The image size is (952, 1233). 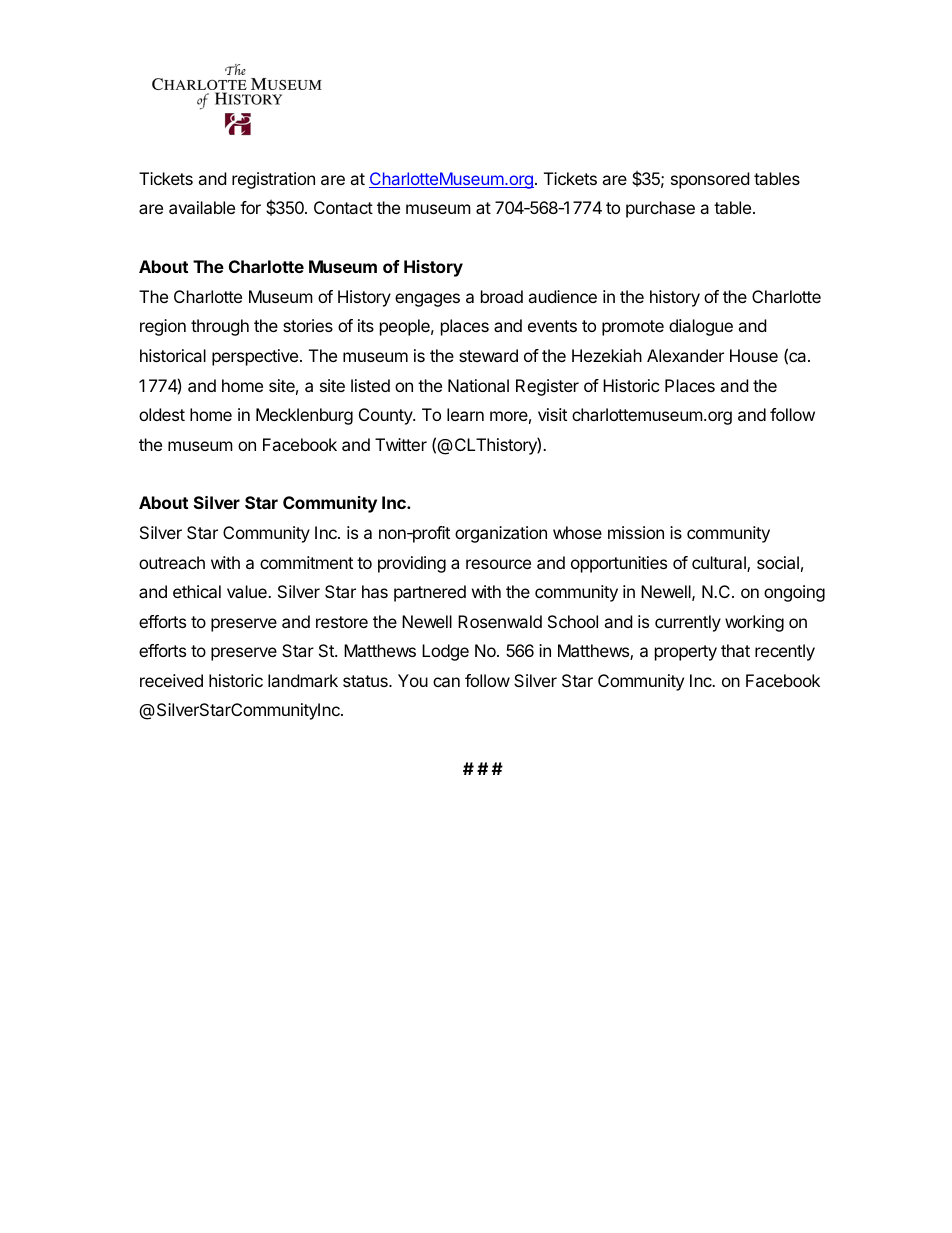 What do you see at coordinates (685, 355) in the image?
I see `Alexander` at bounding box center [685, 355].
